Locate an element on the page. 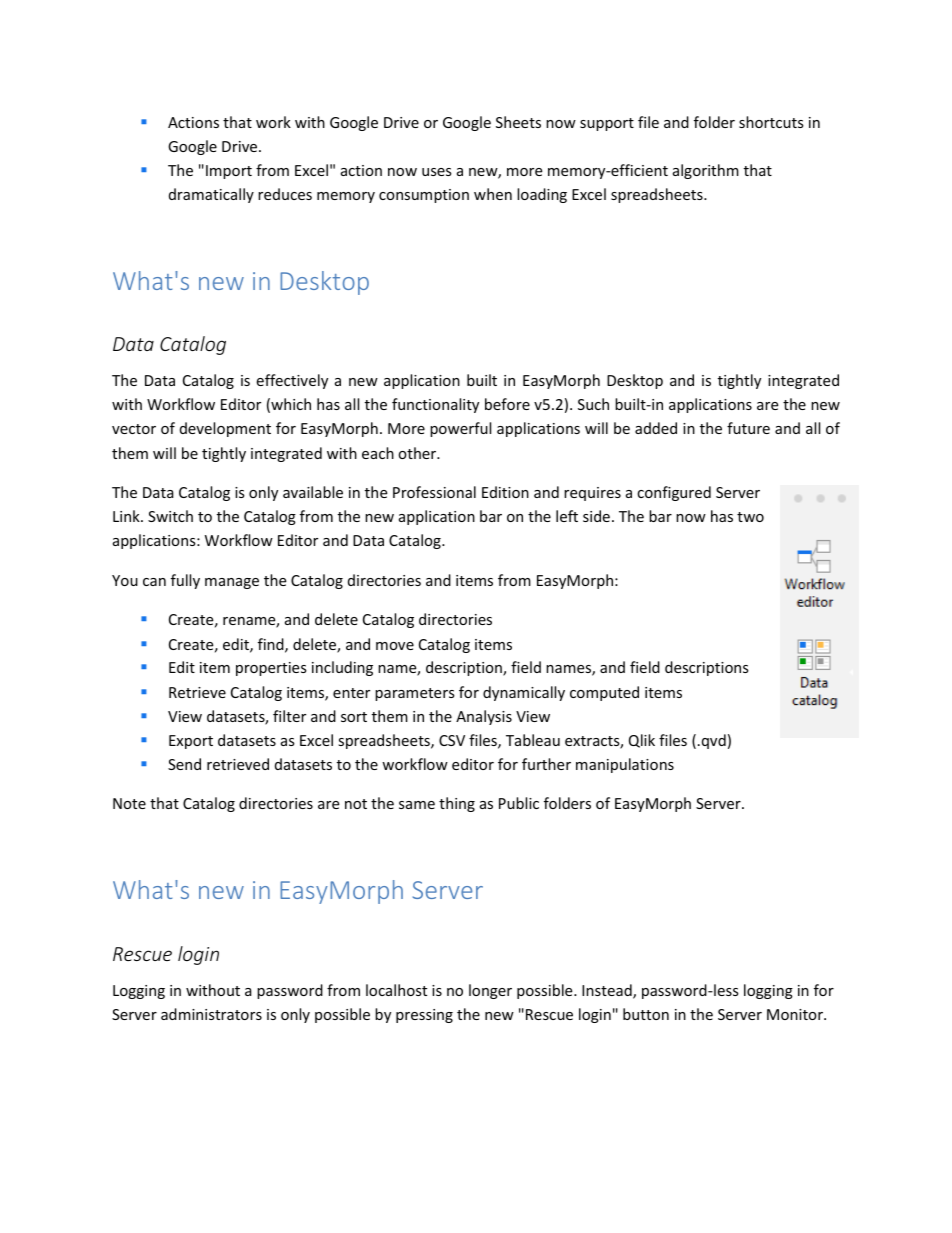 The width and height of the document is (952, 1233). Professional is located at coordinates (434, 492).
